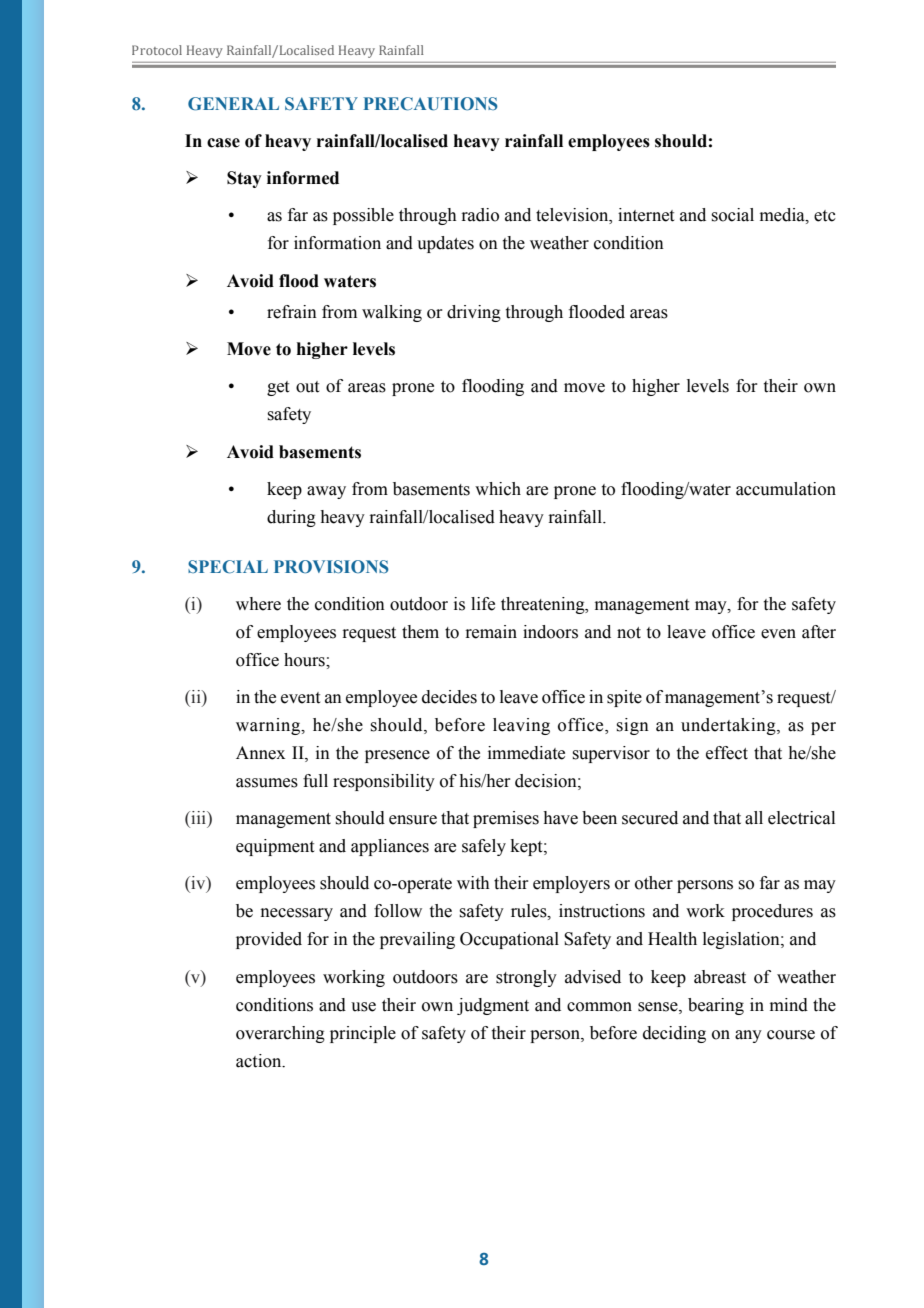 Image resolution: width=924 pixels, height=1308 pixels. I want to click on accumulation, so click(786, 489).
